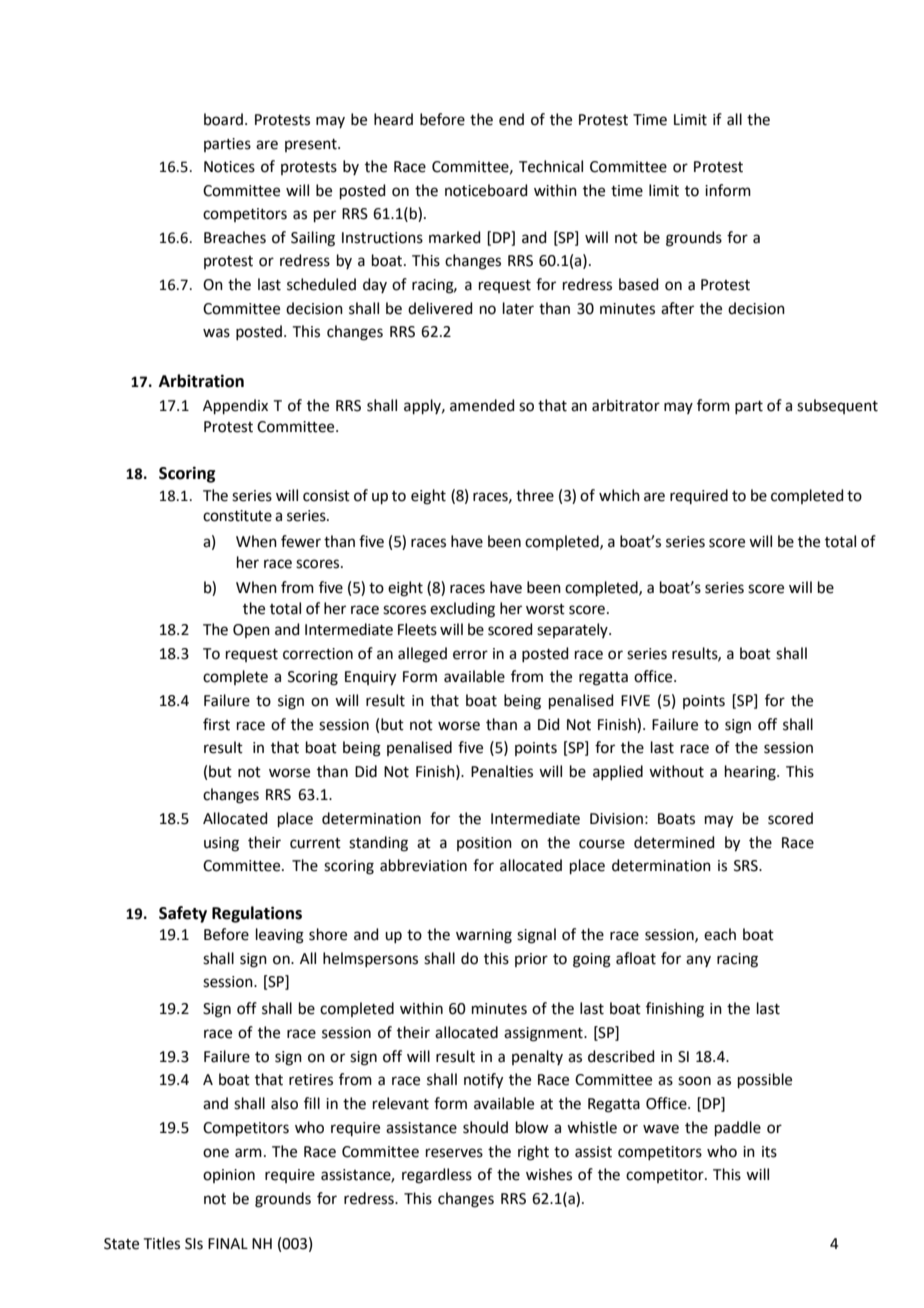  Describe the element at coordinates (639, 284) in the screenshot. I see `based` at that location.
